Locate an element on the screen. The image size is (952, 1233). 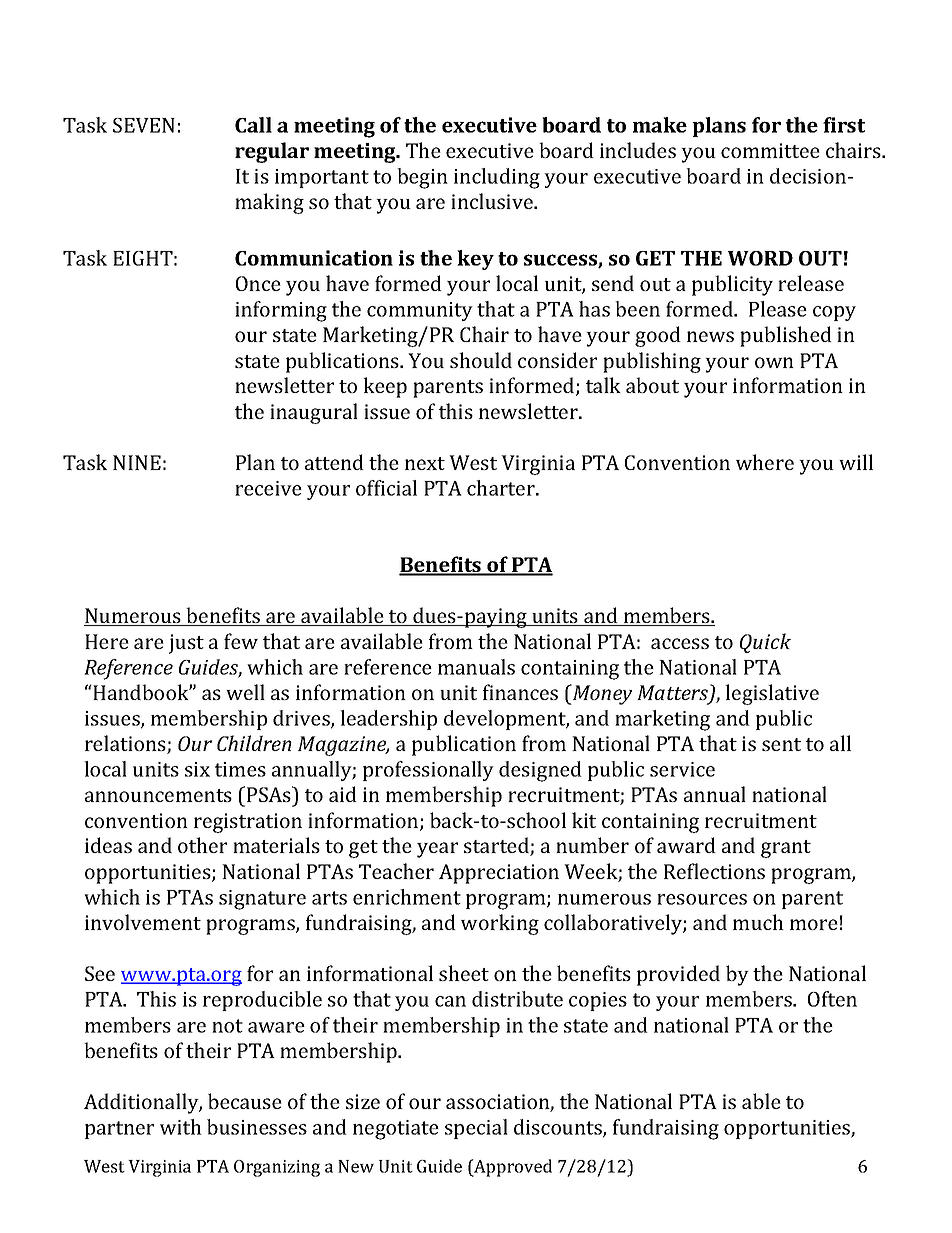
discounts is located at coordinates (559, 1128).
